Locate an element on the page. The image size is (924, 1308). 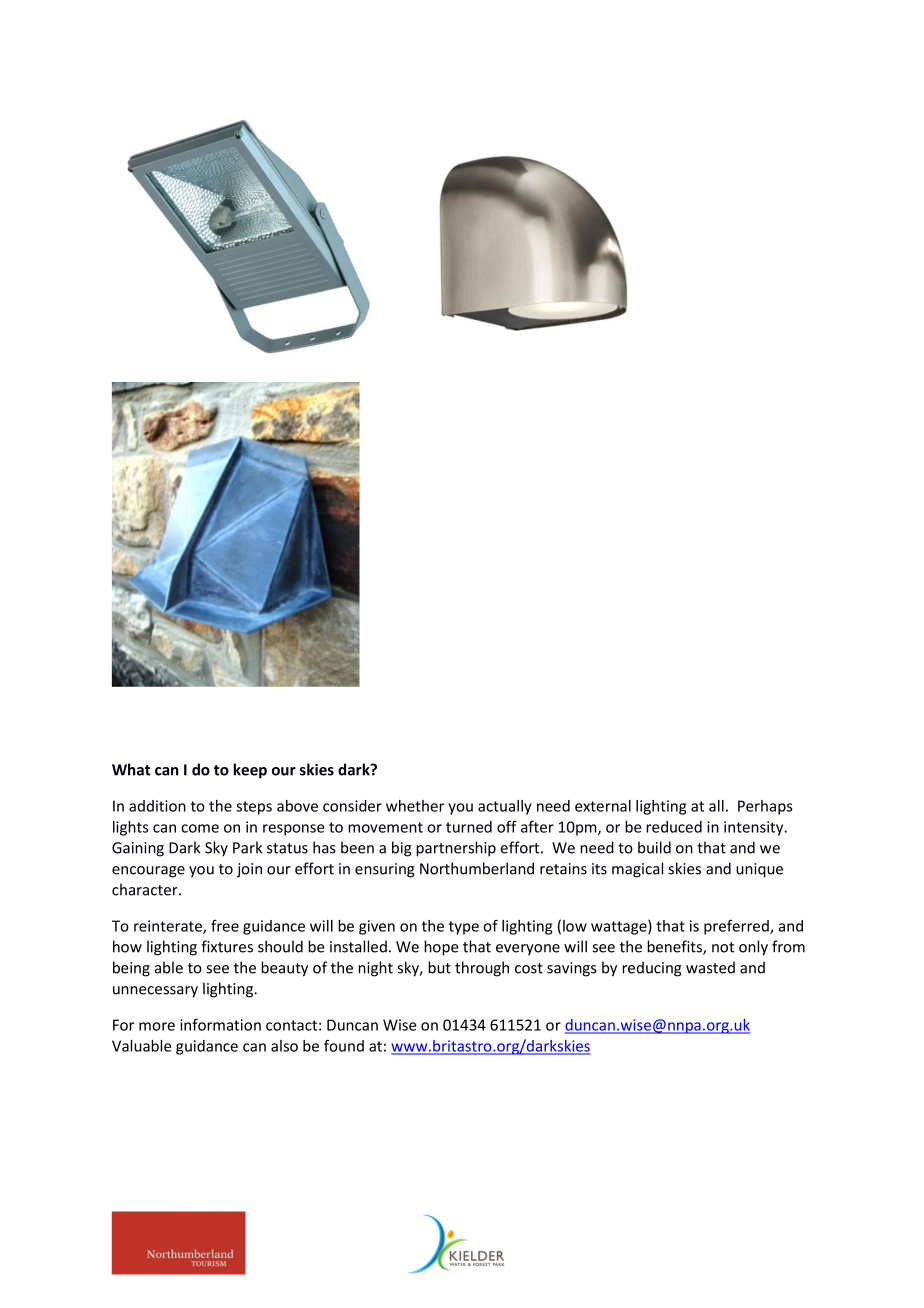
Perhaps is located at coordinates (765, 807).
